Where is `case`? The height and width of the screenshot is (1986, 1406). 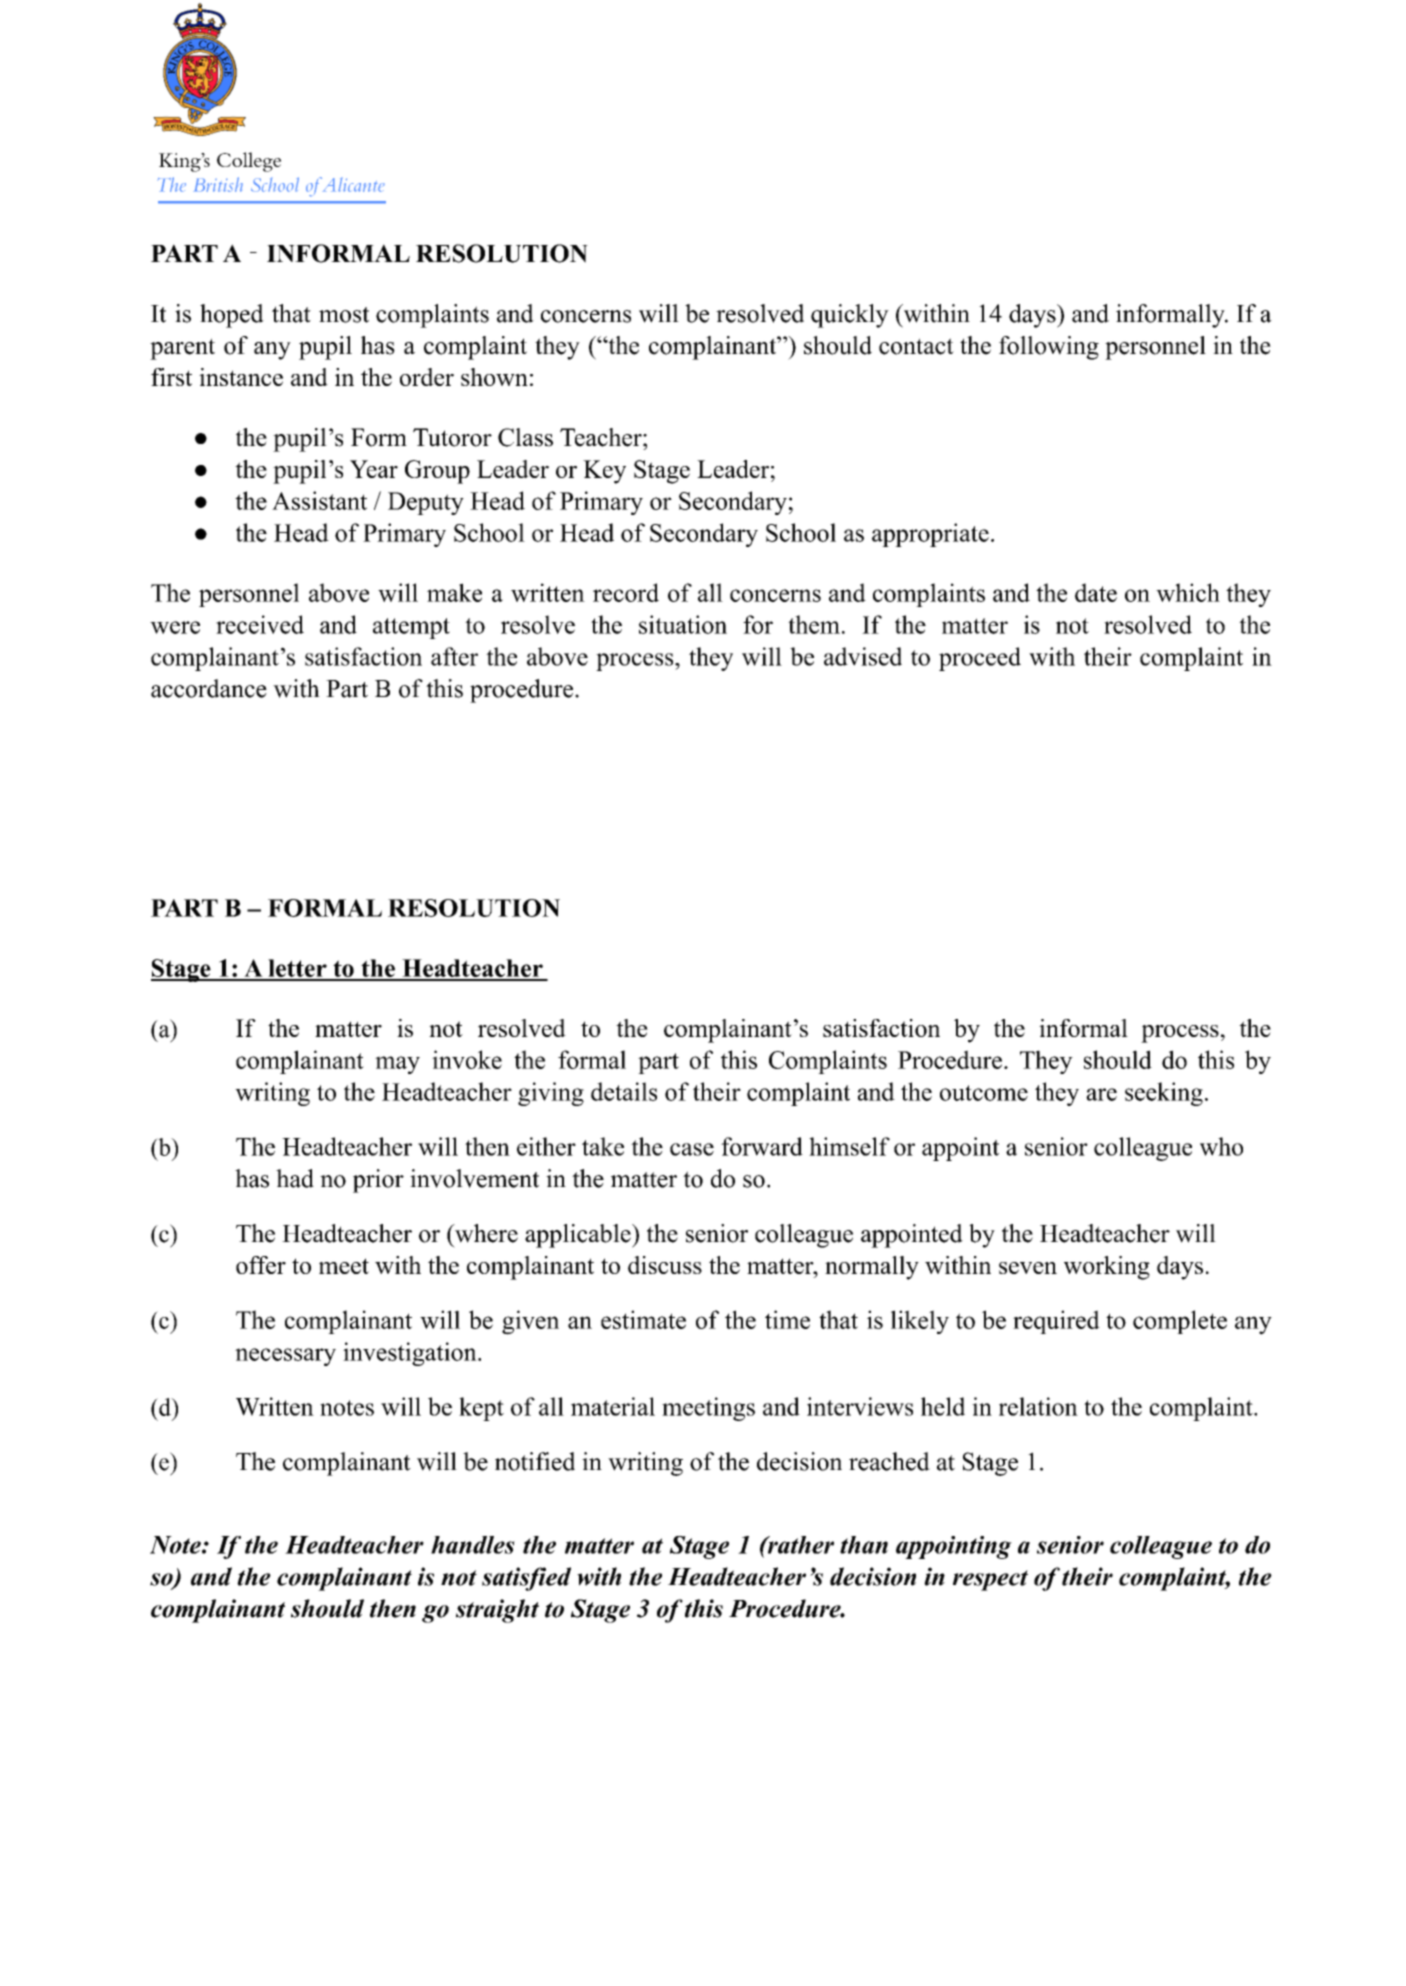 case is located at coordinates (692, 1149).
